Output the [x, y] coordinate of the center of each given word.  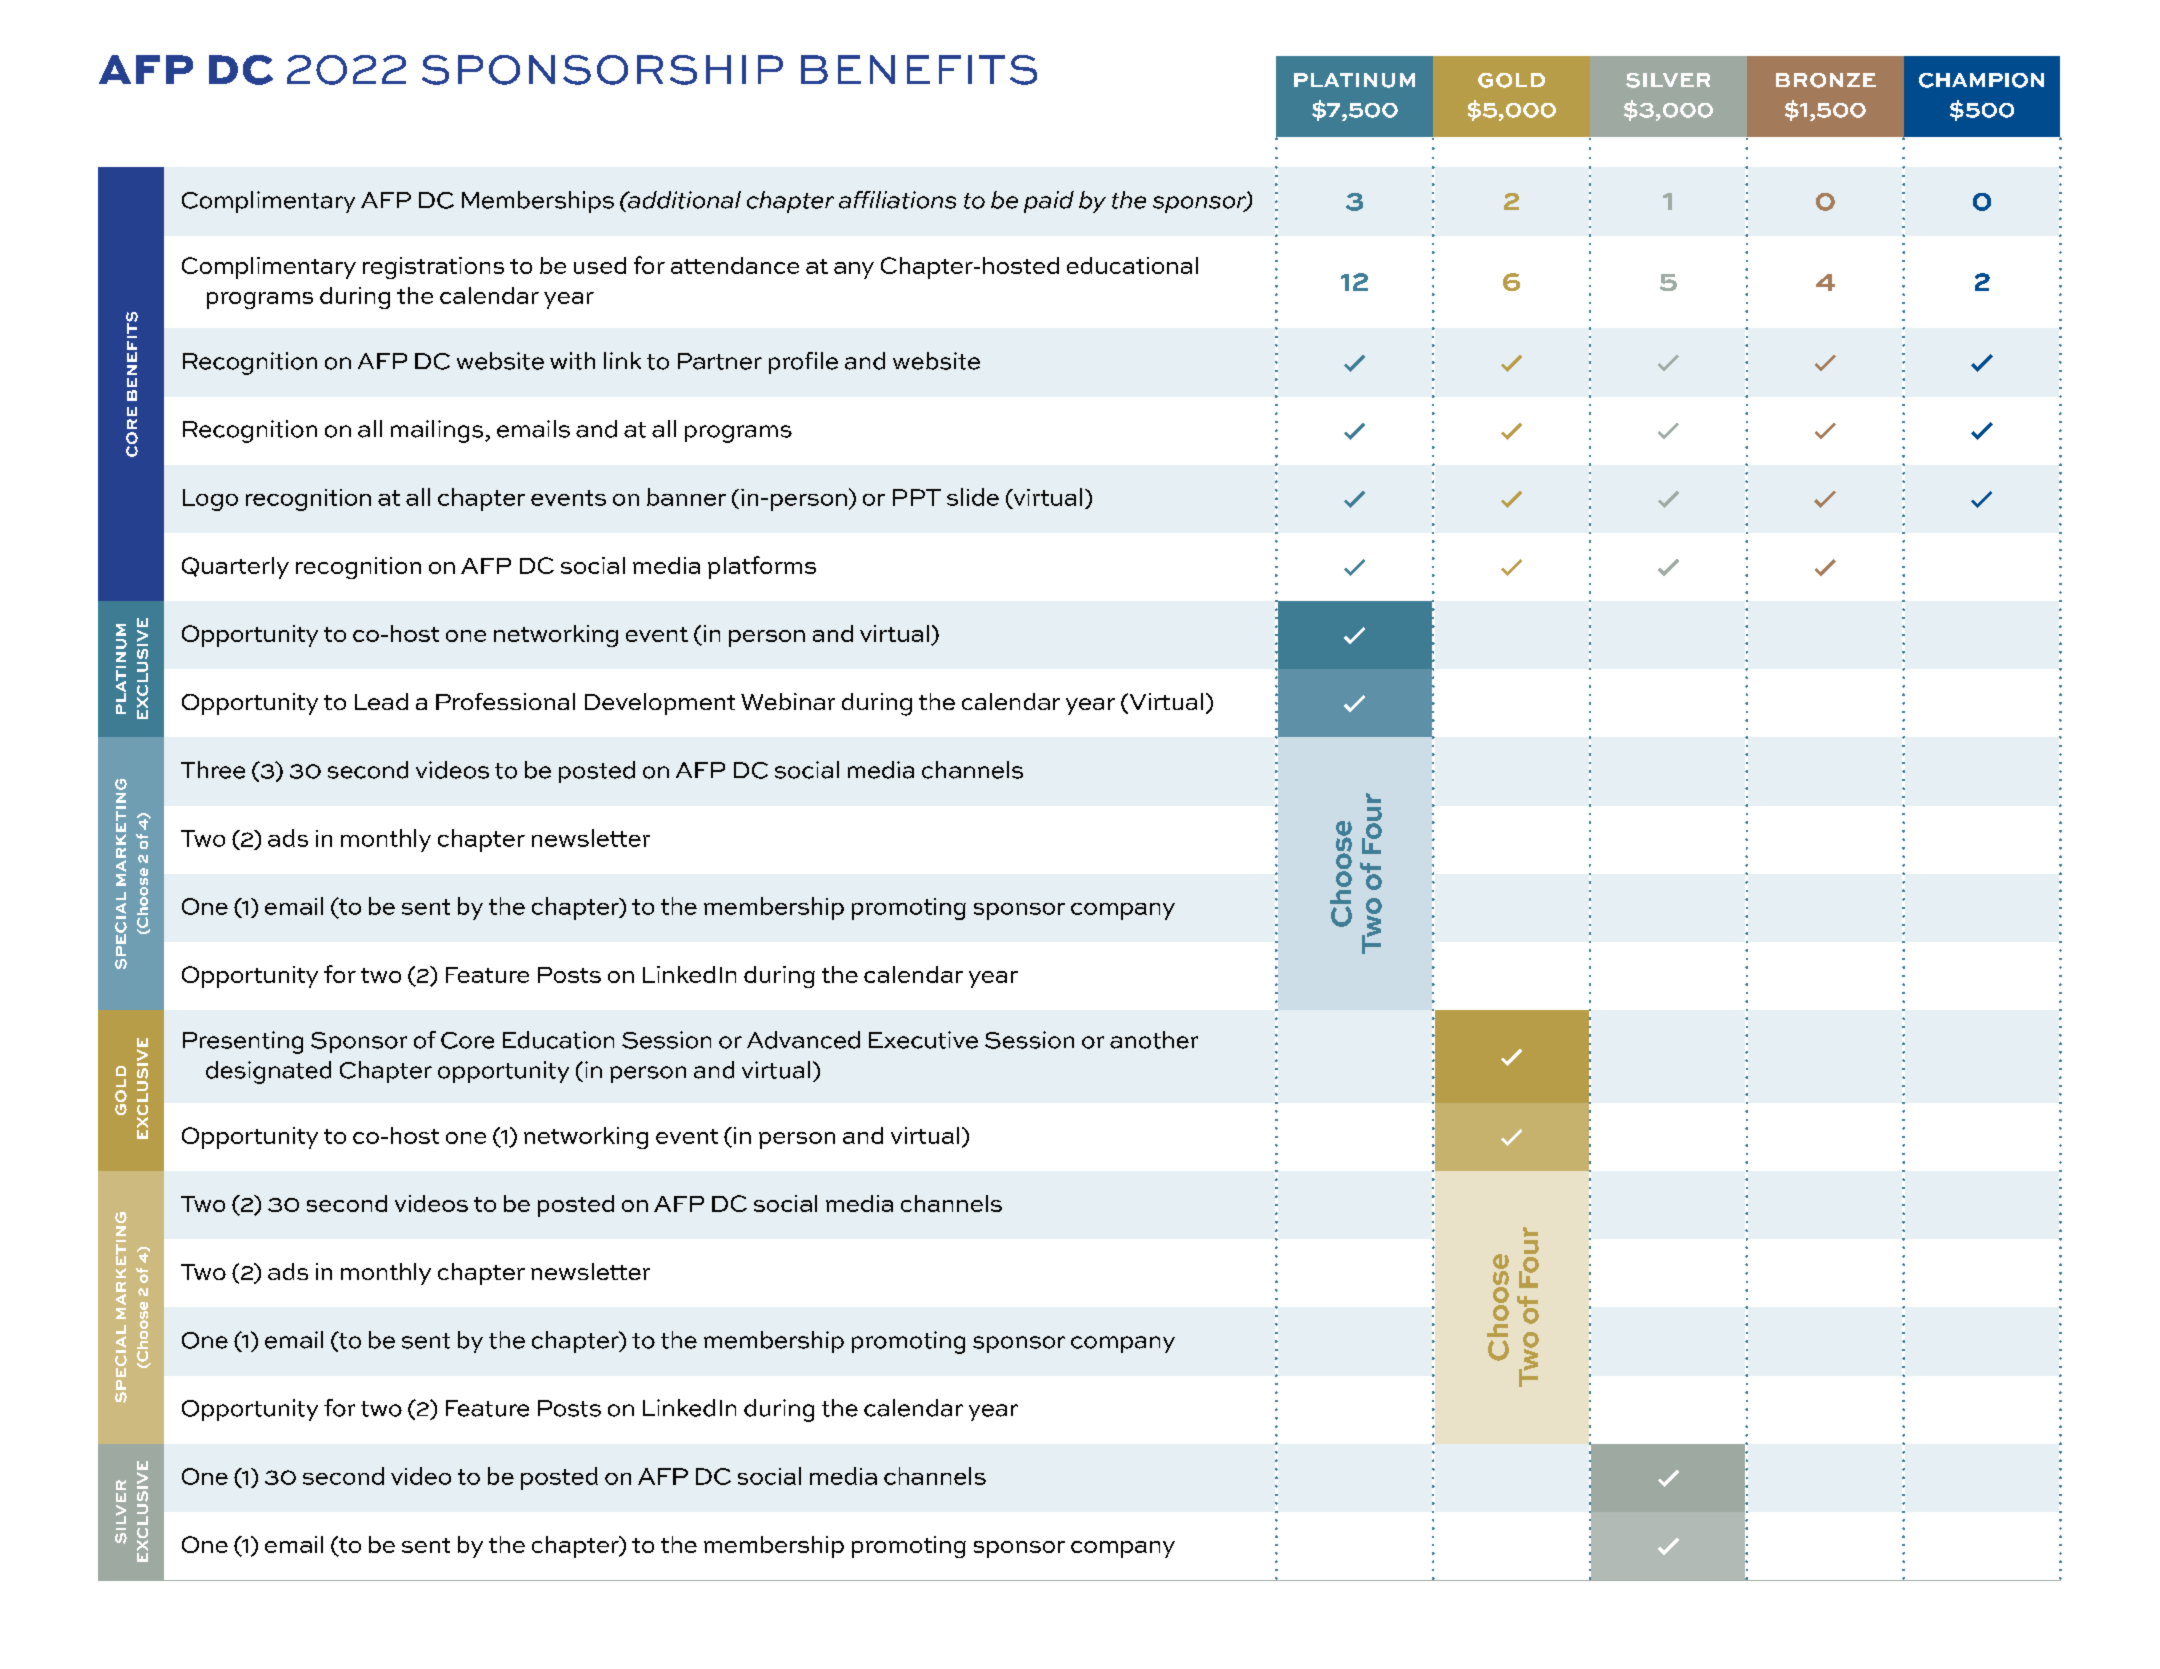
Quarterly [235, 568]
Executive [923, 1040]
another [1154, 1040]
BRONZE [1826, 80]
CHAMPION [1981, 80]
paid [1049, 202]
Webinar [788, 701]
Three [213, 770]
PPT [917, 497]
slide [973, 497]
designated [268, 1072]
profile [803, 363]
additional [683, 200]
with [572, 361]
